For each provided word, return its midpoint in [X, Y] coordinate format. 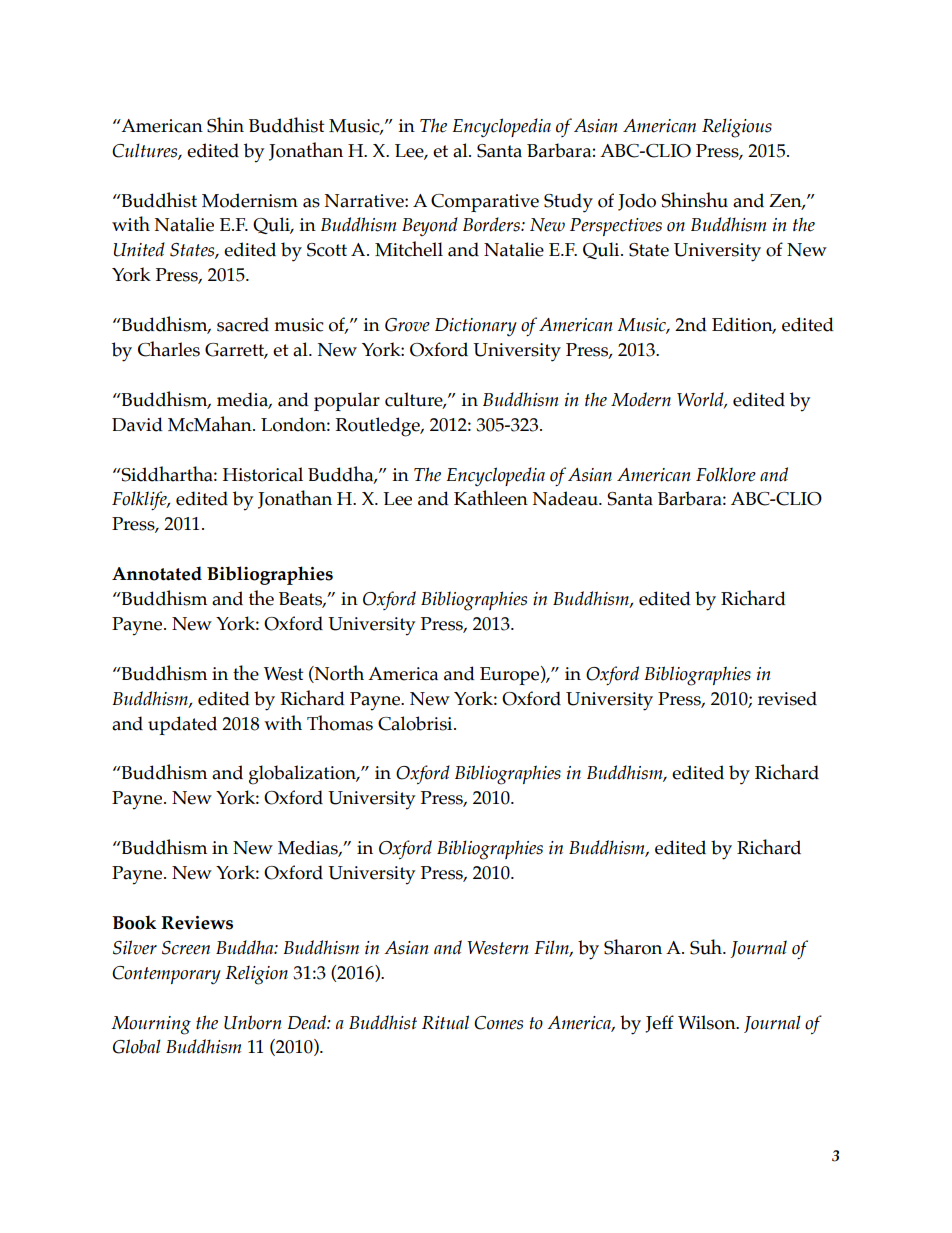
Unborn [253, 1022]
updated [182, 725]
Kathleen [491, 498]
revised [787, 698]
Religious [737, 128]
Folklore [726, 474]
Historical [263, 474]
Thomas [340, 723]
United [139, 249]
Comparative [485, 203]
